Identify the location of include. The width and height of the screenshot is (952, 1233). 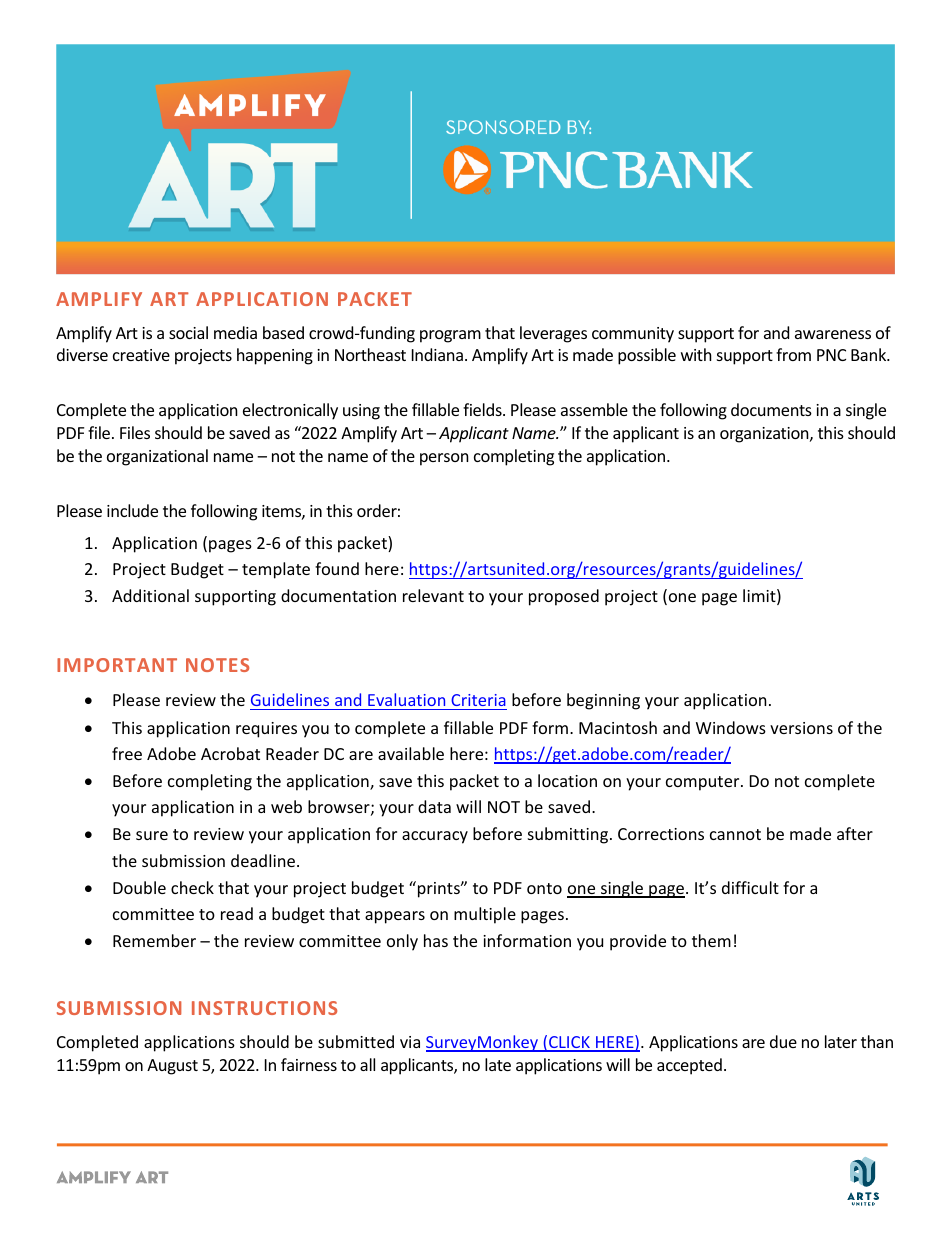
(132, 510).
